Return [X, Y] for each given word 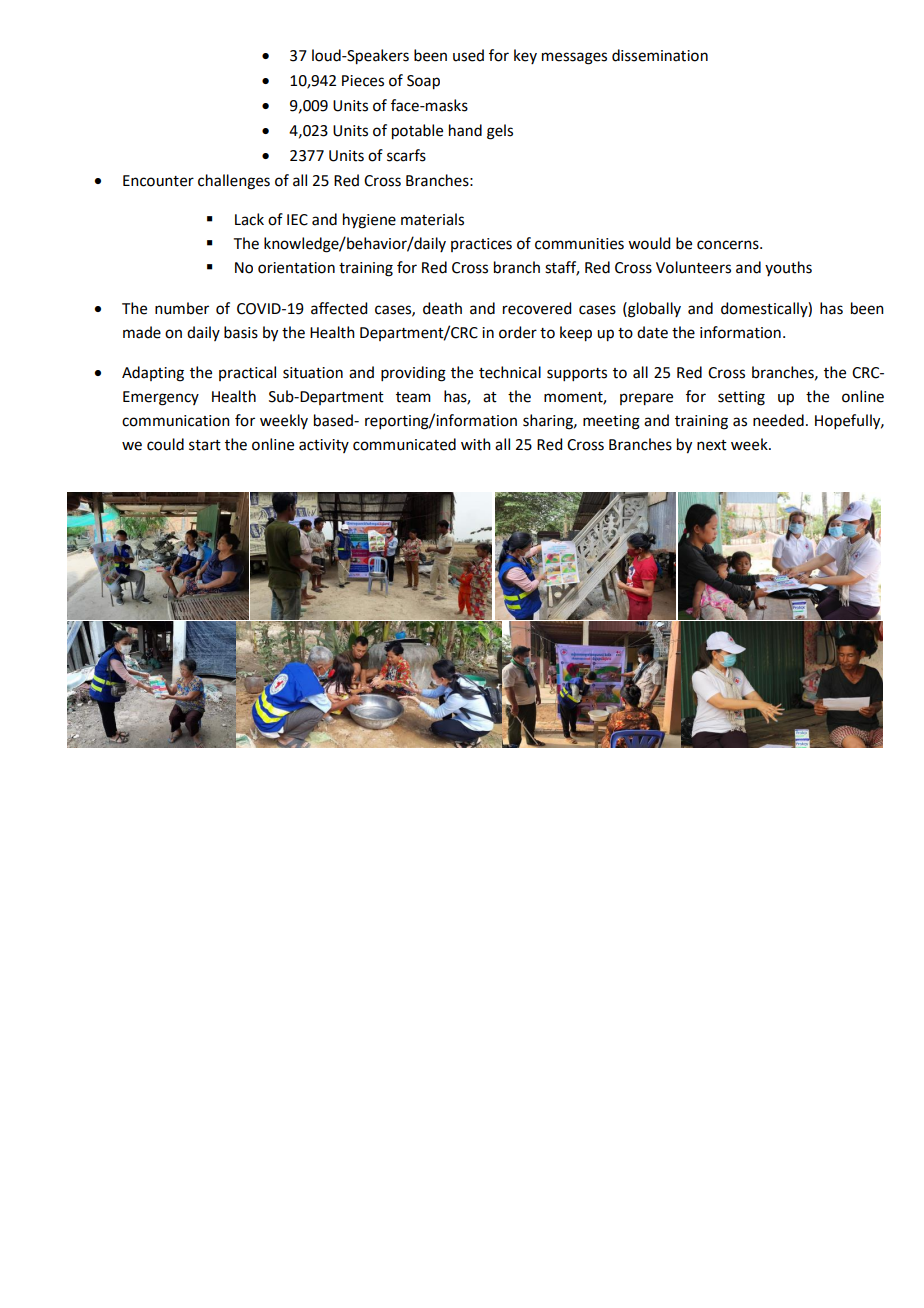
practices [481, 245]
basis [241, 332]
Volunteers [693, 267]
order [518, 332]
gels [500, 132]
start [205, 445]
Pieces [363, 81]
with [476, 444]
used [468, 55]
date [652, 332]
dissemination [660, 55]
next [712, 445]
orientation [296, 268]
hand [465, 130]
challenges [234, 182]
